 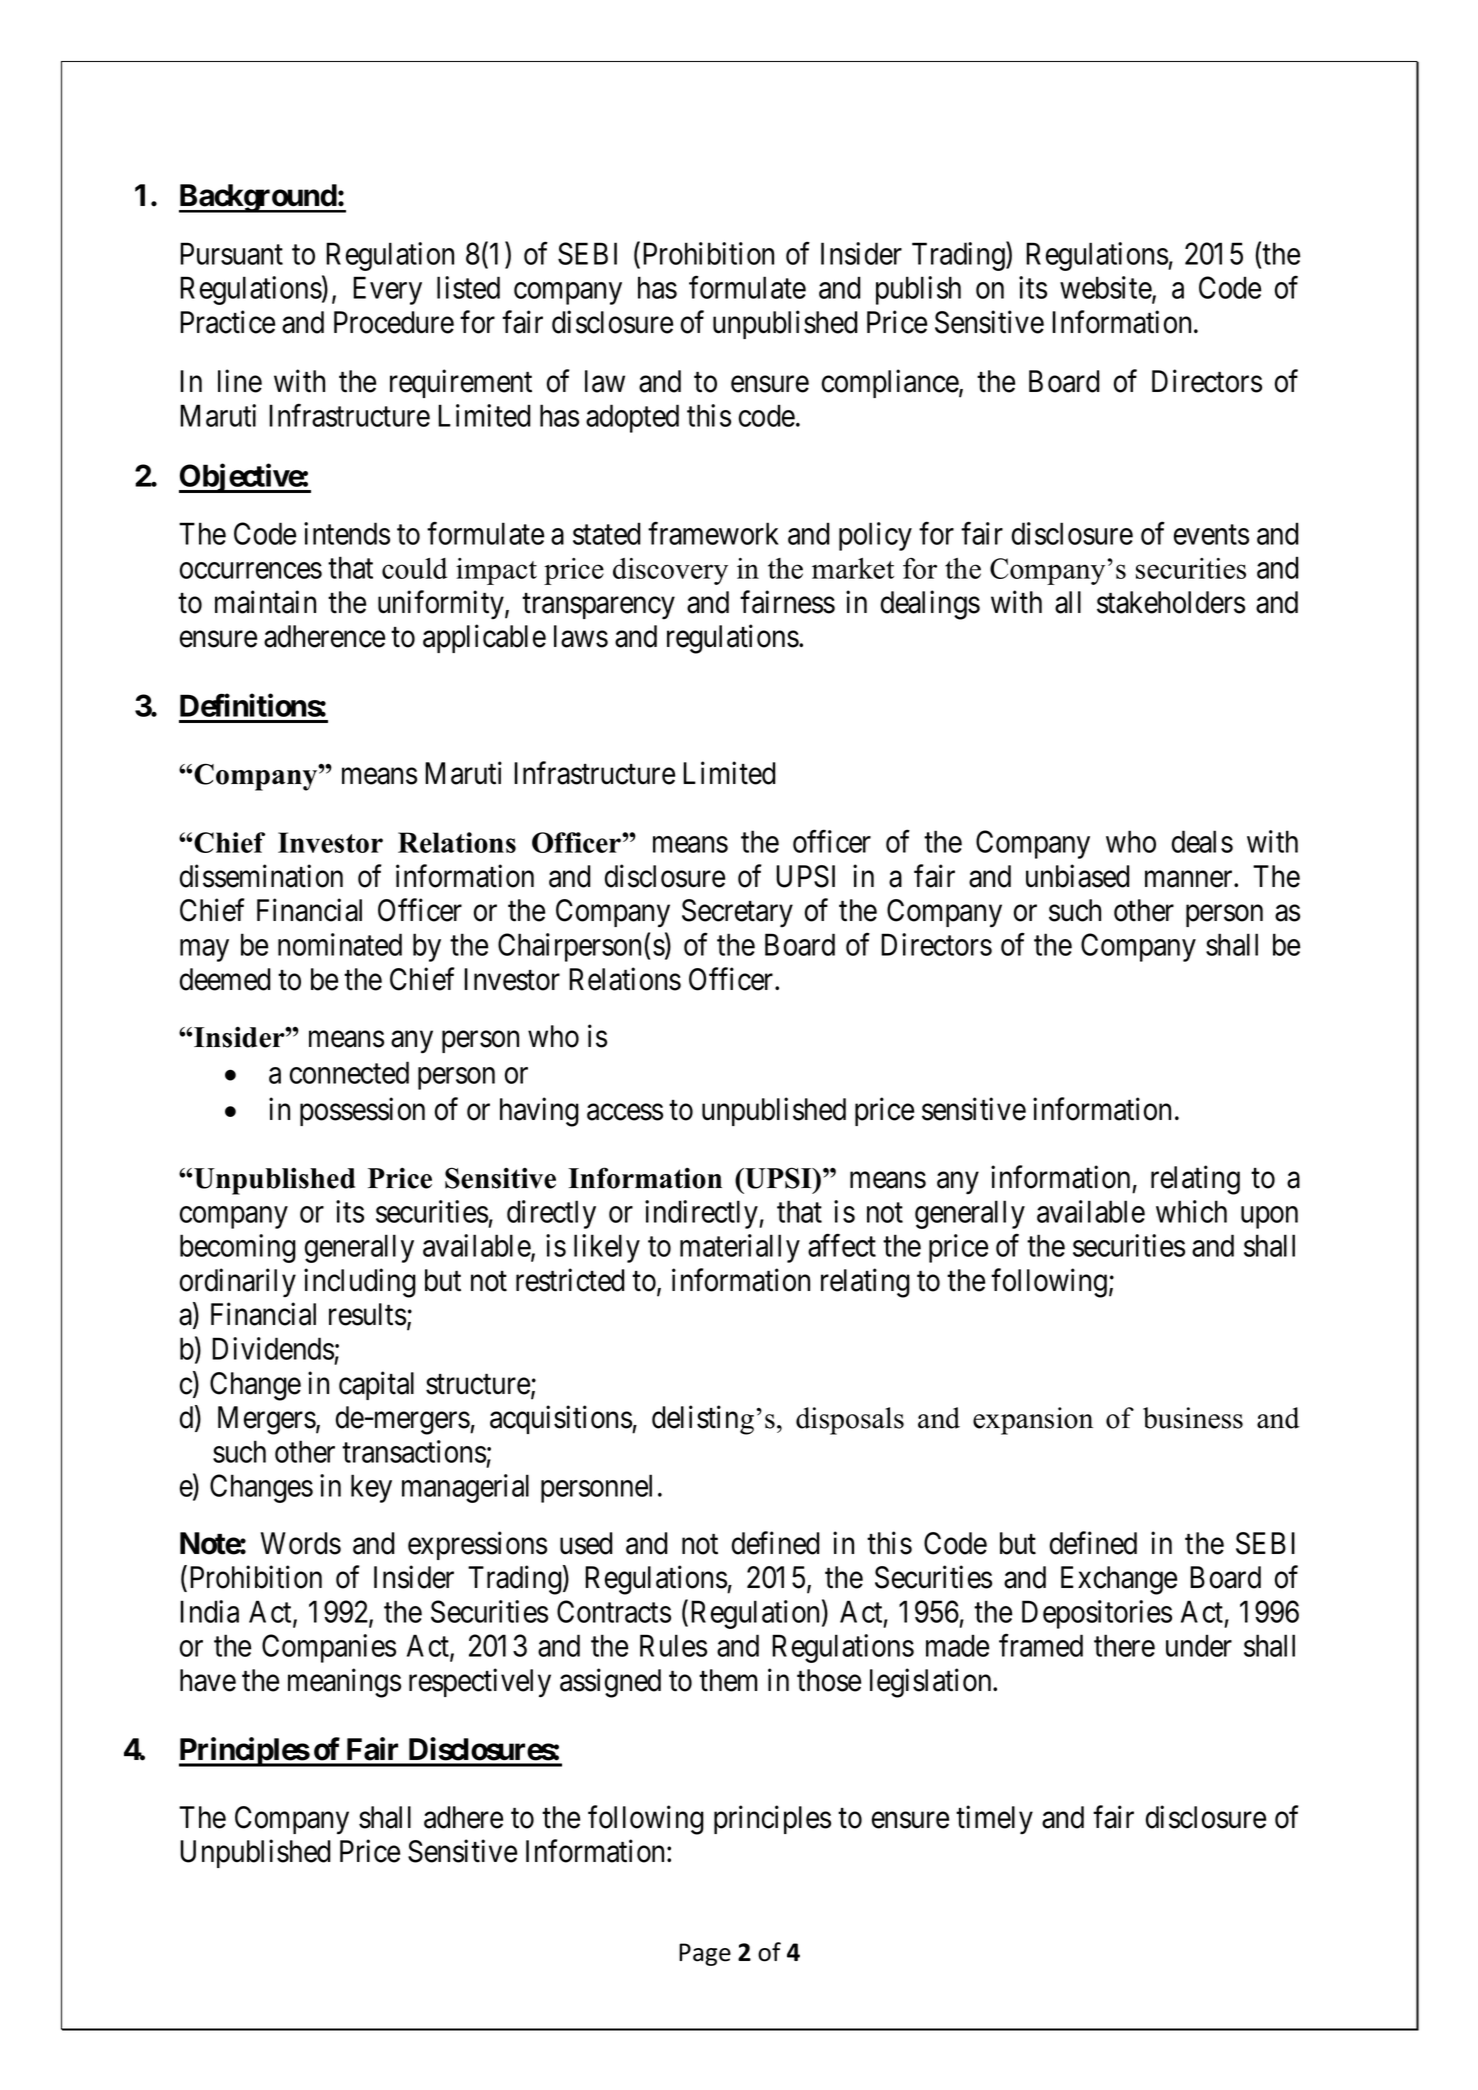 What do you see at coordinates (705, 1954) in the document?
I see `Page` at bounding box center [705, 1954].
